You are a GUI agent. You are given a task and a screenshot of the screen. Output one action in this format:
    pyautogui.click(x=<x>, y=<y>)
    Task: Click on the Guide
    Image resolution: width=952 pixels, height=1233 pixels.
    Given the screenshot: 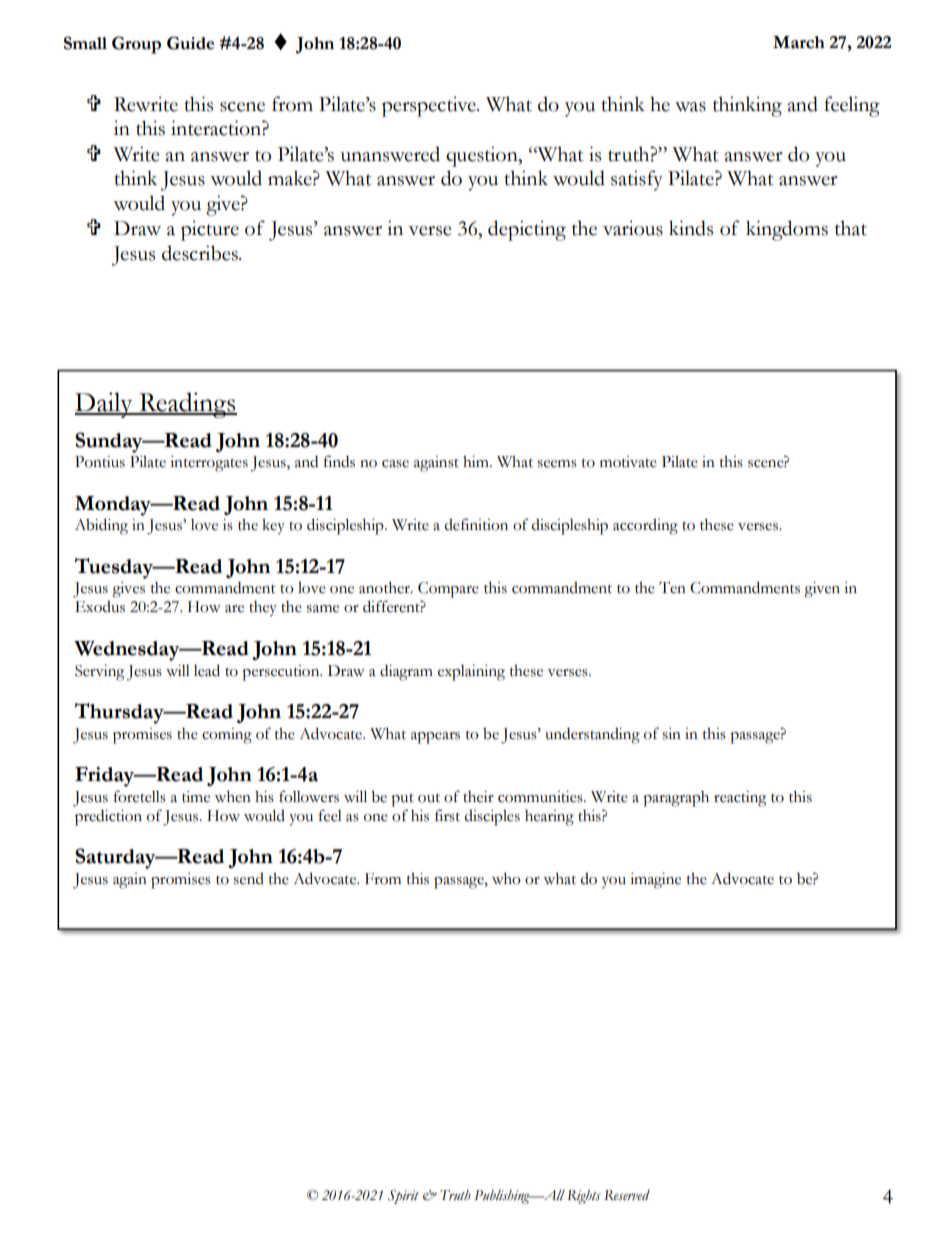 What is the action you would take?
    pyautogui.click(x=190, y=43)
